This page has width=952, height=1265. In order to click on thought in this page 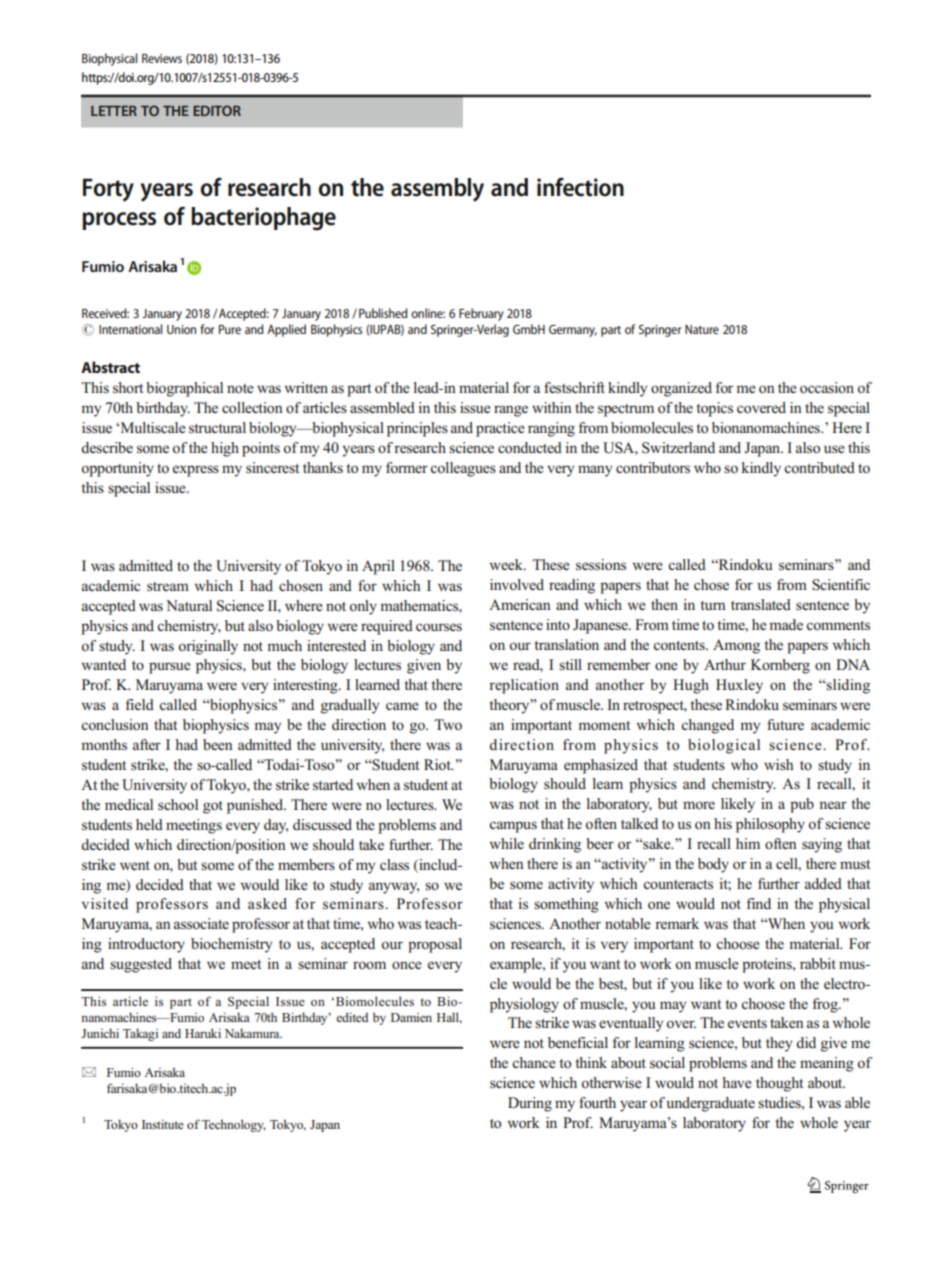, I will do `click(779, 1084)`.
